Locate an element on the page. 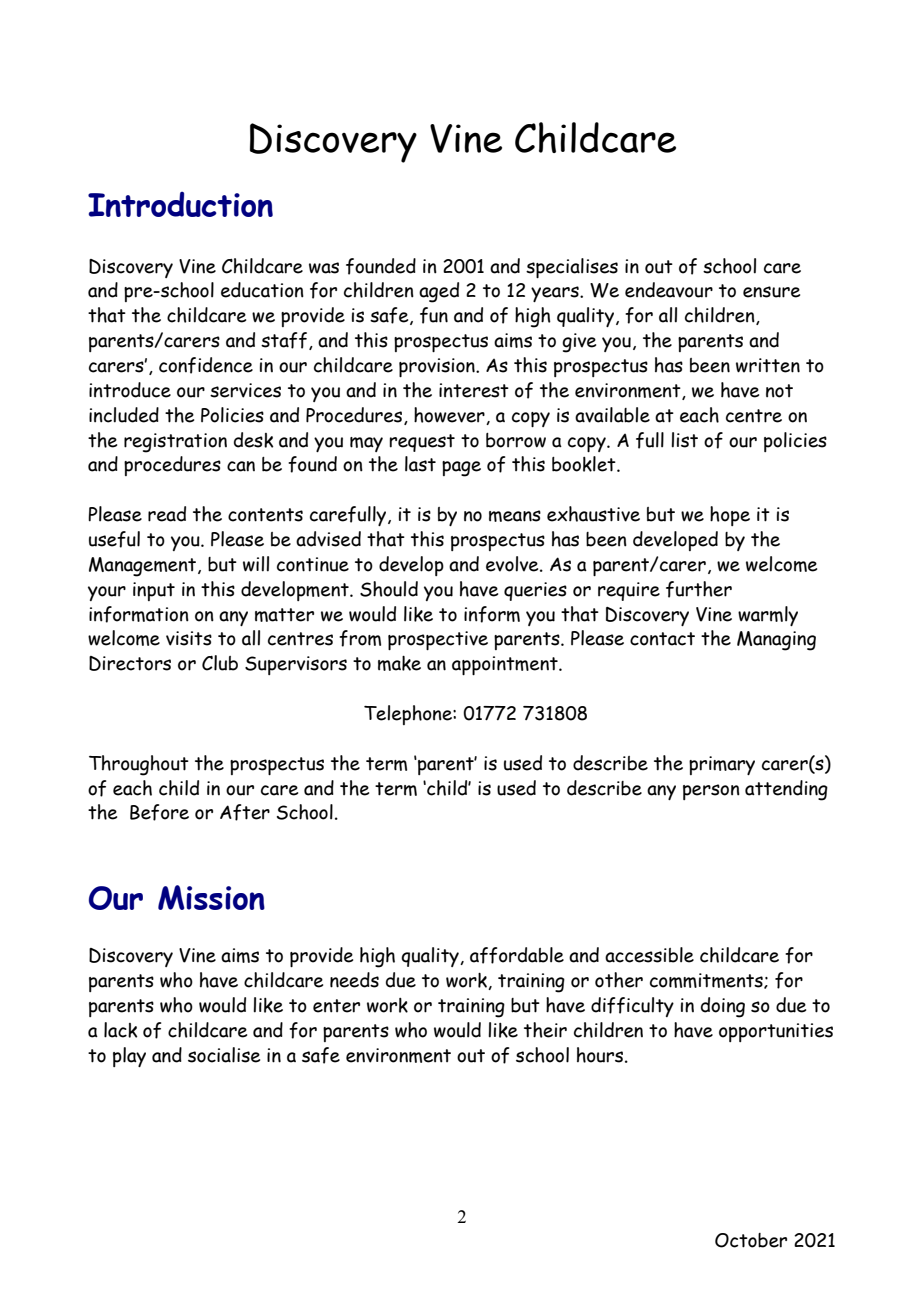  October is located at coordinates (751, 1240).
